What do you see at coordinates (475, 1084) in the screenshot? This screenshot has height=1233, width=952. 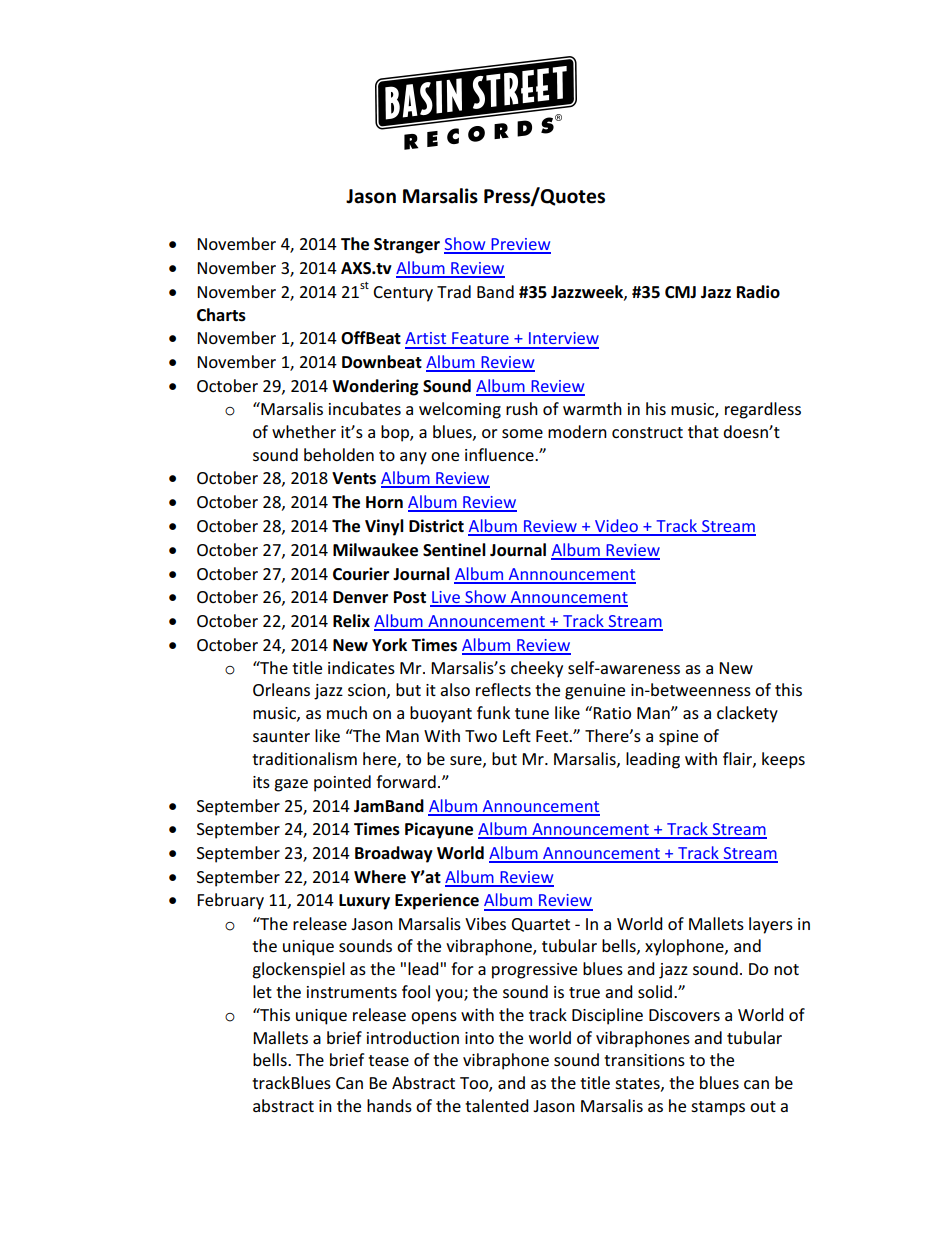 I see `Too` at bounding box center [475, 1084].
